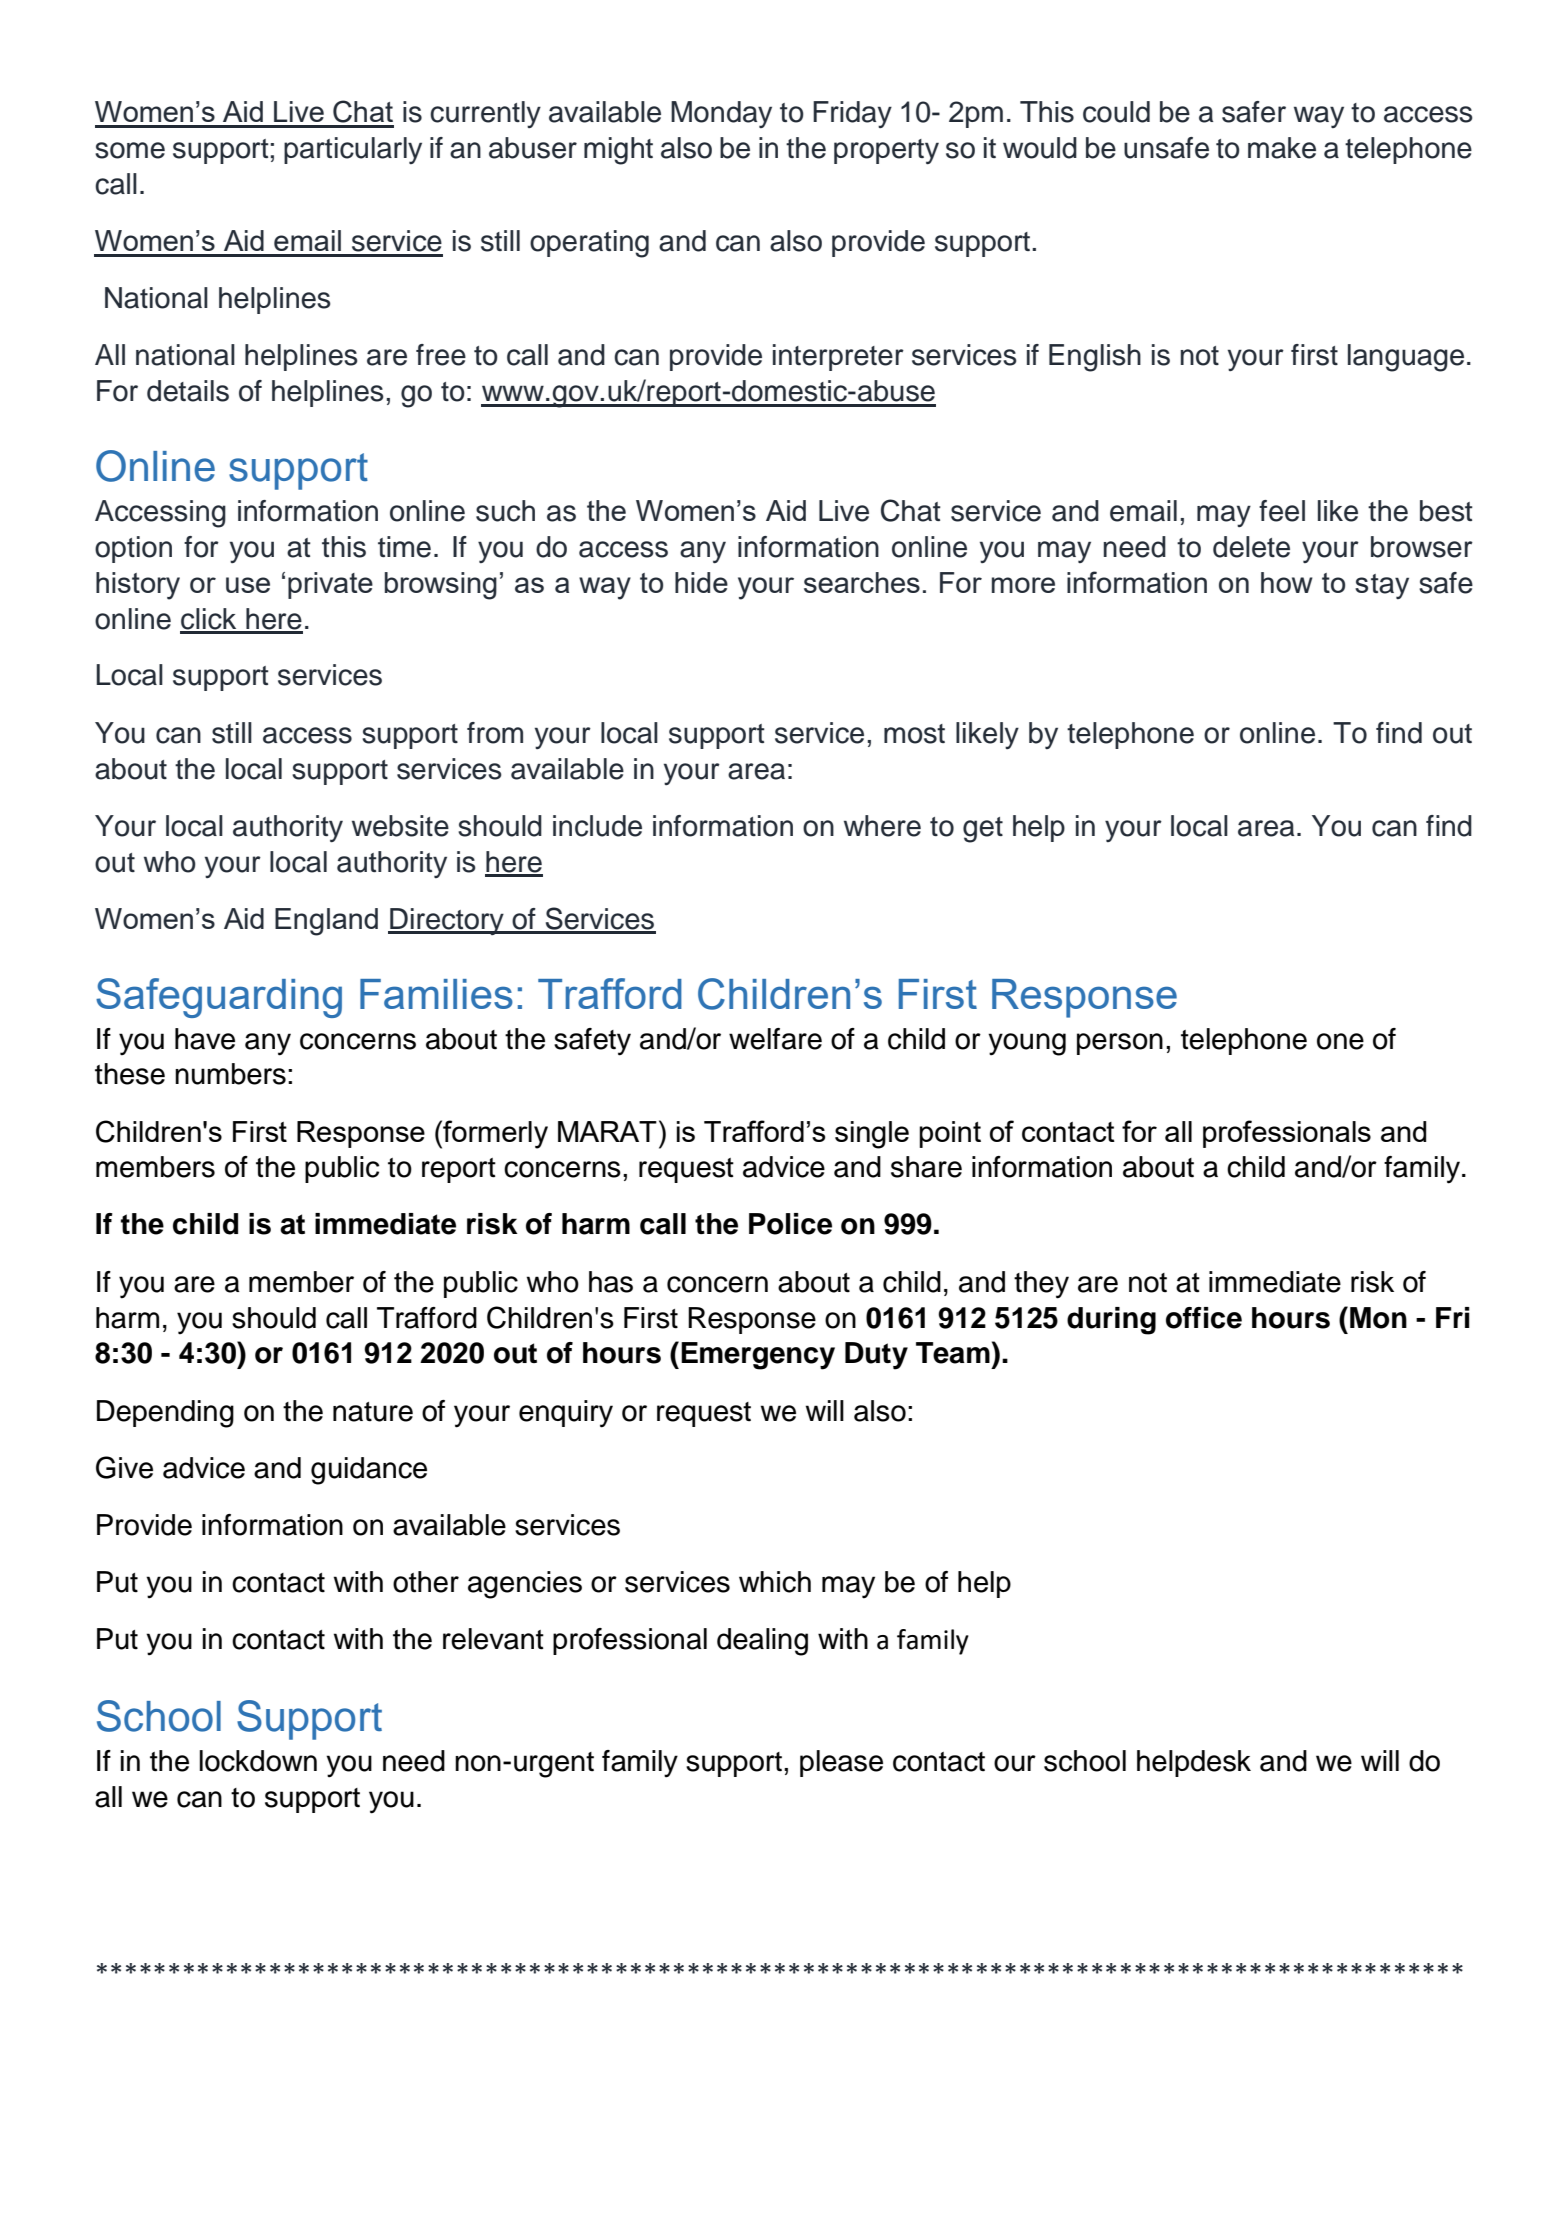 This screenshot has height=2218, width=1568. What do you see at coordinates (1282, 148) in the screenshot?
I see `make` at bounding box center [1282, 148].
